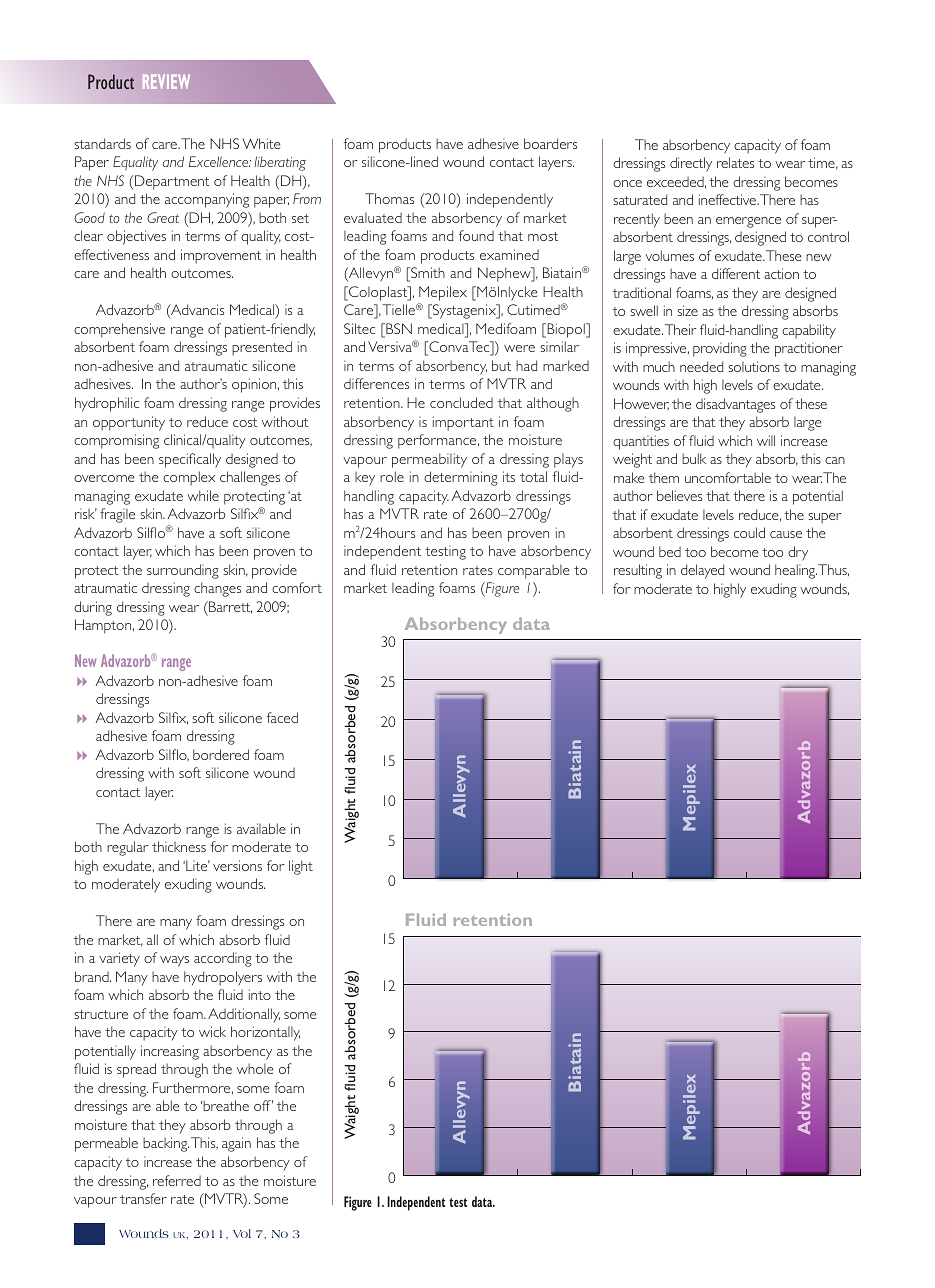 This document has width=935, height=1288. Describe the element at coordinates (461, 478) in the document. I see `determining` at that location.
